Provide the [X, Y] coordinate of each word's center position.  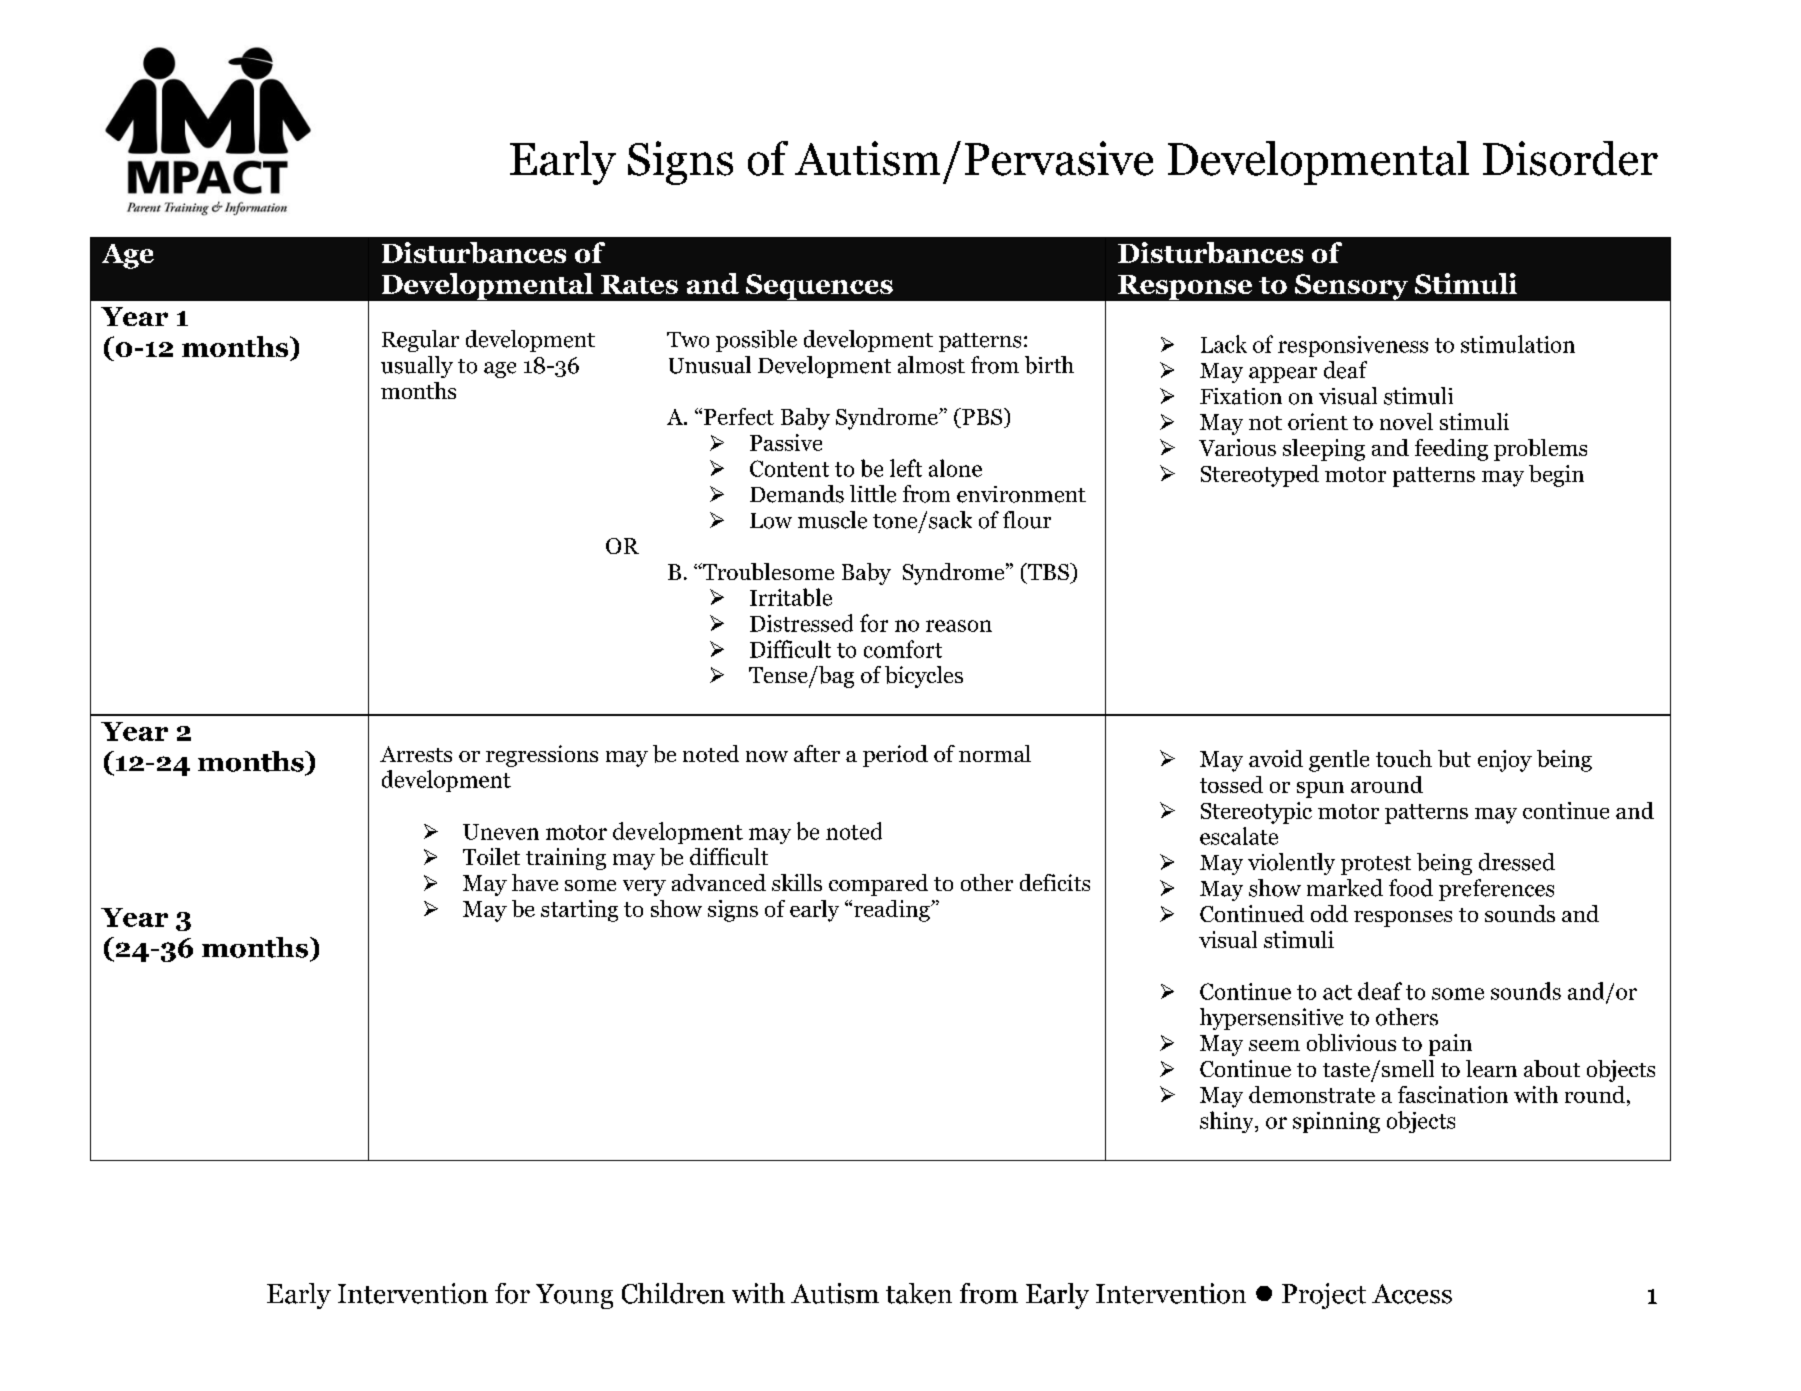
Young [574, 1296]
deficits [1055, 882]
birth [1049, 365]
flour [1027, 520]
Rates [639, 284]
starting [579, 911]
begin [1556, 476]
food [1411, 888]
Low [771, 521]
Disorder [1570, 158]
